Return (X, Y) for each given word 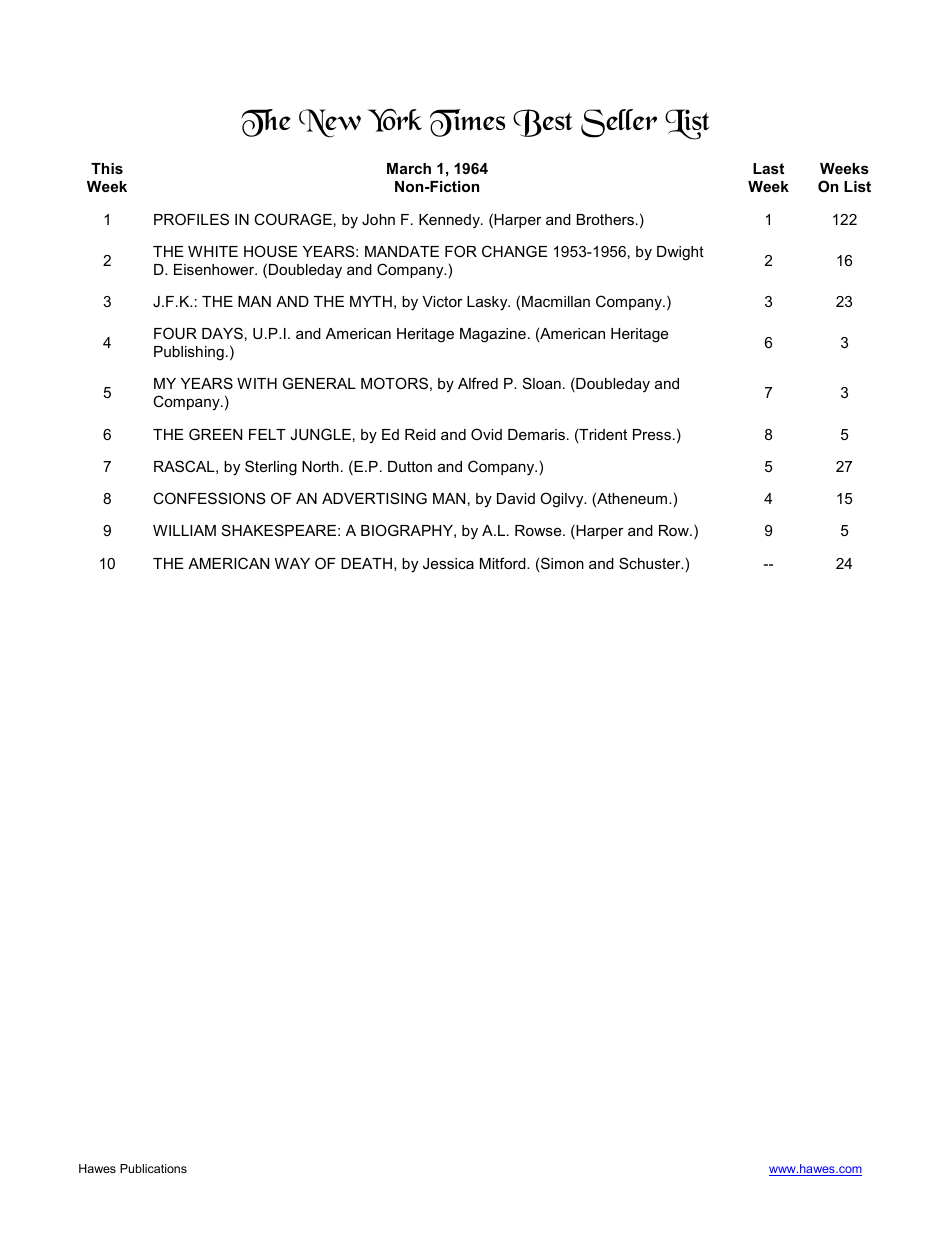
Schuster (651, 563)
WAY (292, 563)
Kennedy (450, 221)
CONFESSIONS (209, 498)
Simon (562, 563)
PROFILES (191, 219)
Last (768, 168)
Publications (153, 1168)
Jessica (448, 563)
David (516, 498)
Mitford (504, 563)
